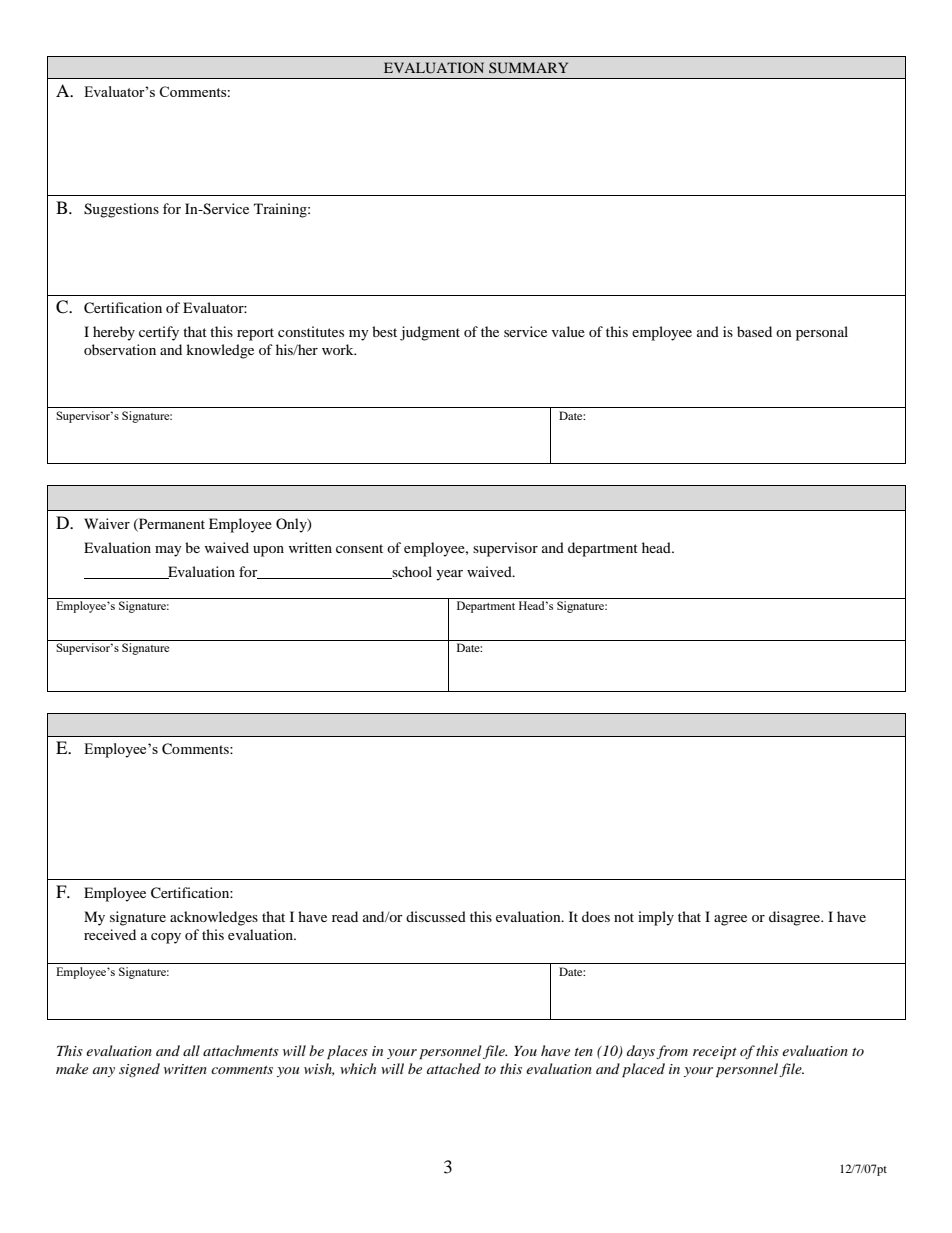 This page has height=1233, width=952. I want to click on certify, so click(159, 333).
